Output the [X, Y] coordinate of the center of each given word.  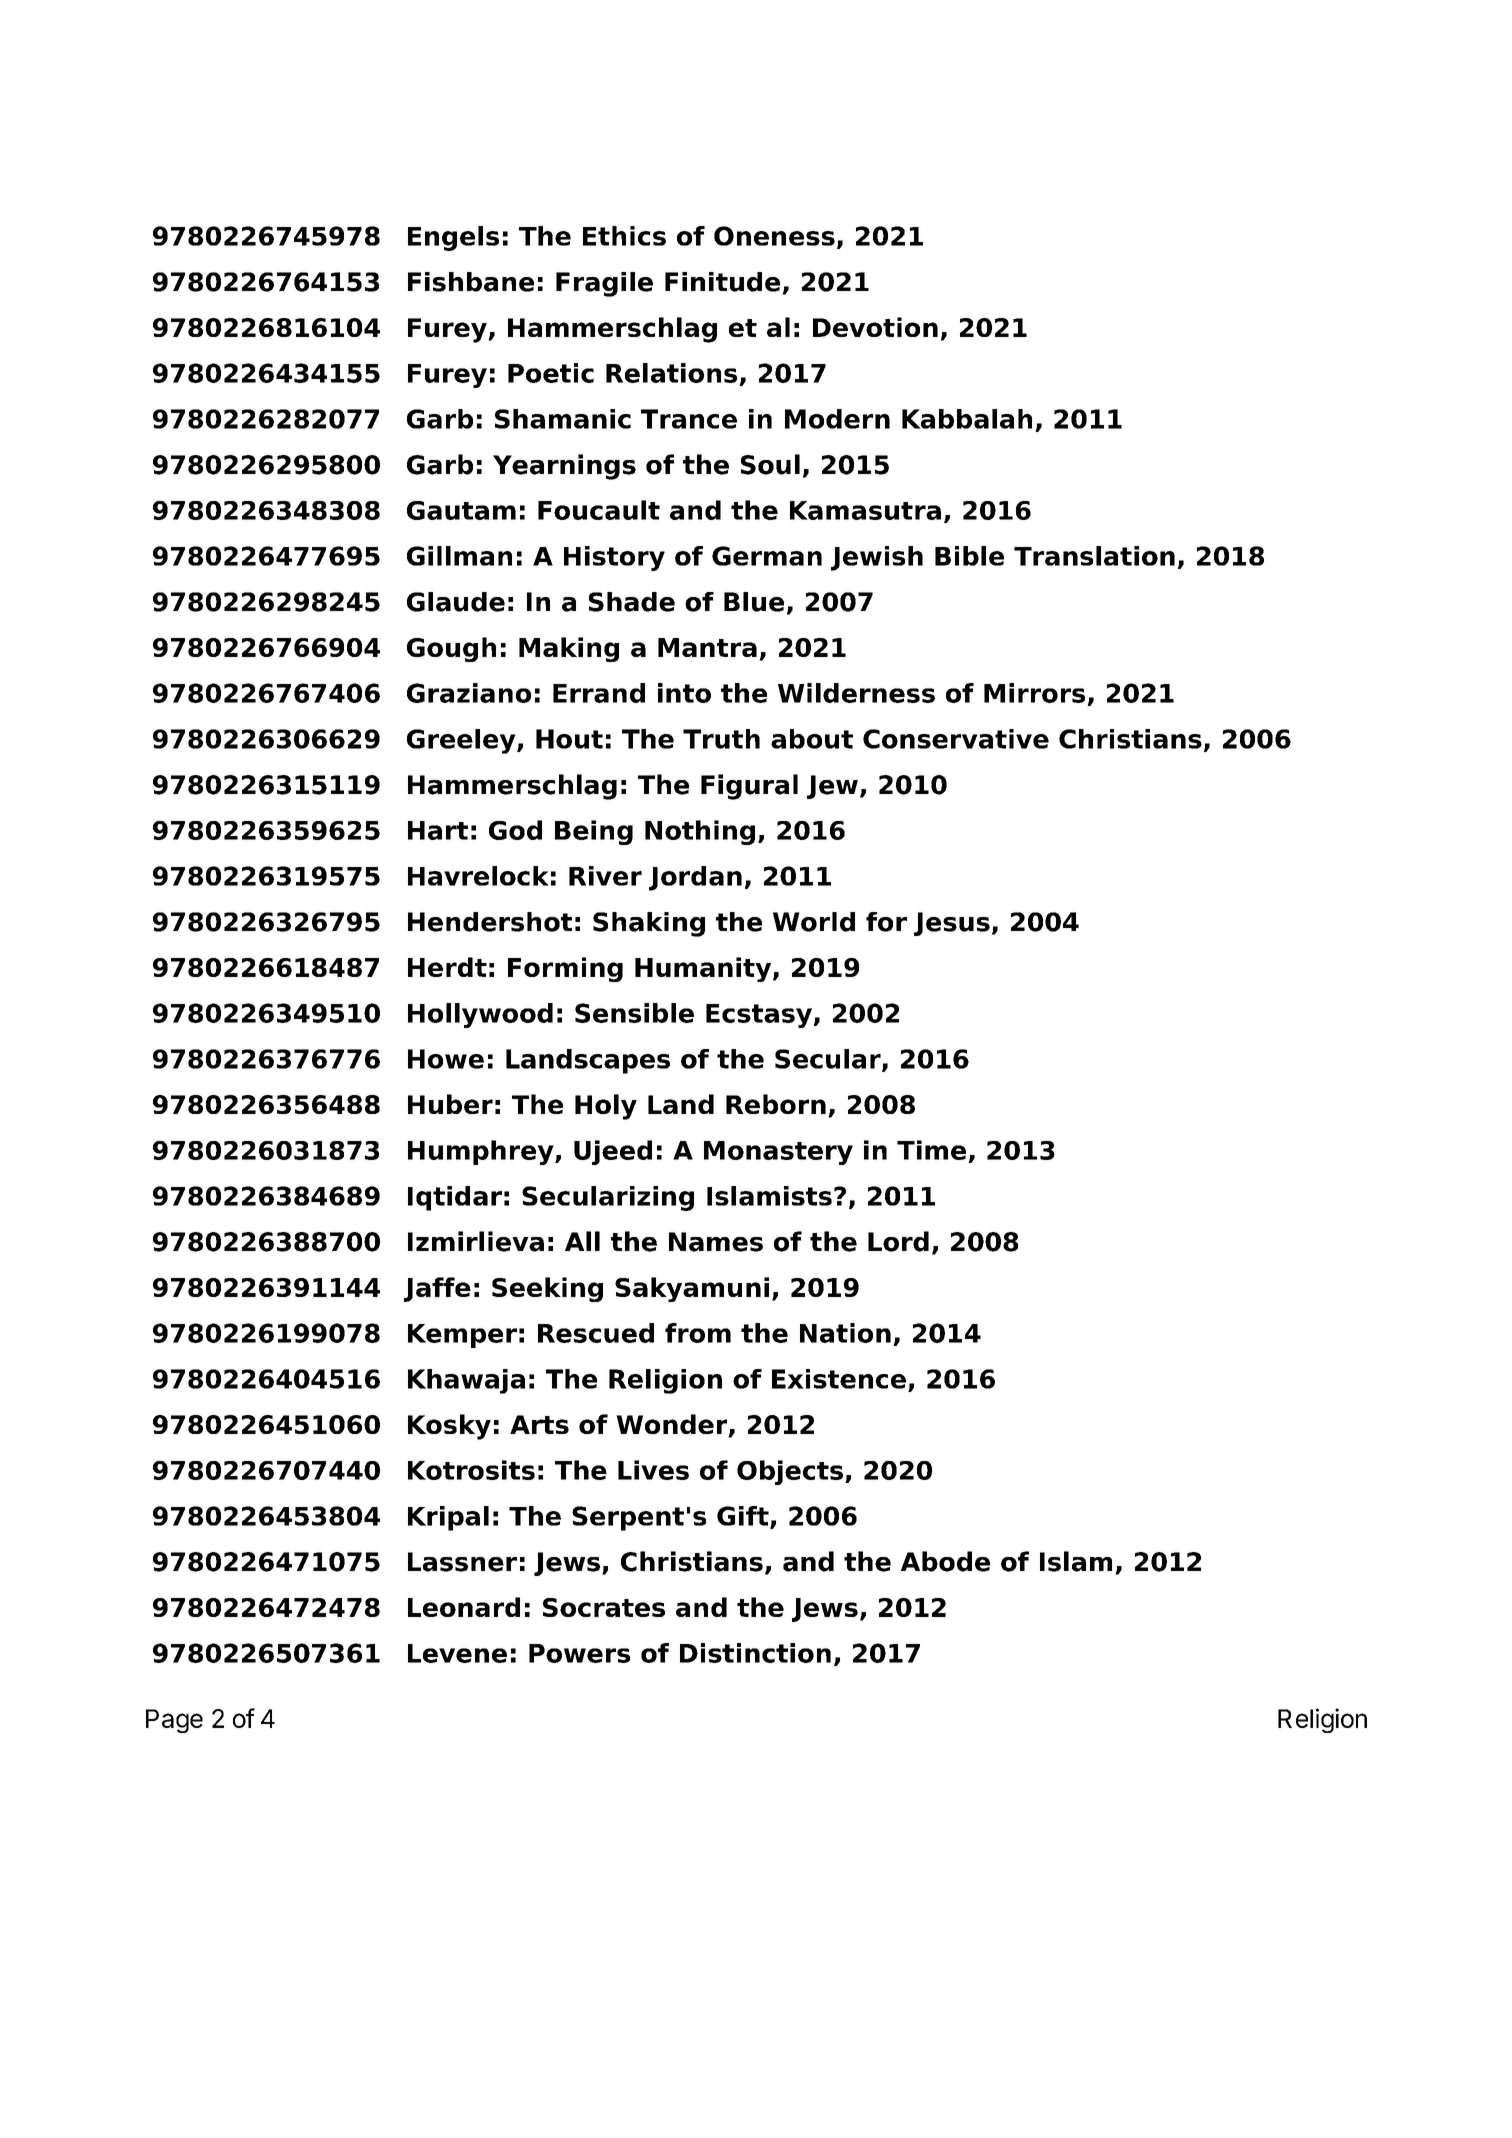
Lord [898, 1241]
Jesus [952, 924]
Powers [579, 1653]
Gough [451, 649]
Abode [945, 1561]
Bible [969, 556]
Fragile [604, 284]
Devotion [875, 327]
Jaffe [437, 1289]
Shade [632, 602]
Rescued [596, 1333]
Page [174, 1721]
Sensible [634, 1013]
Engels [453, 238]
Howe [446, 1059]
